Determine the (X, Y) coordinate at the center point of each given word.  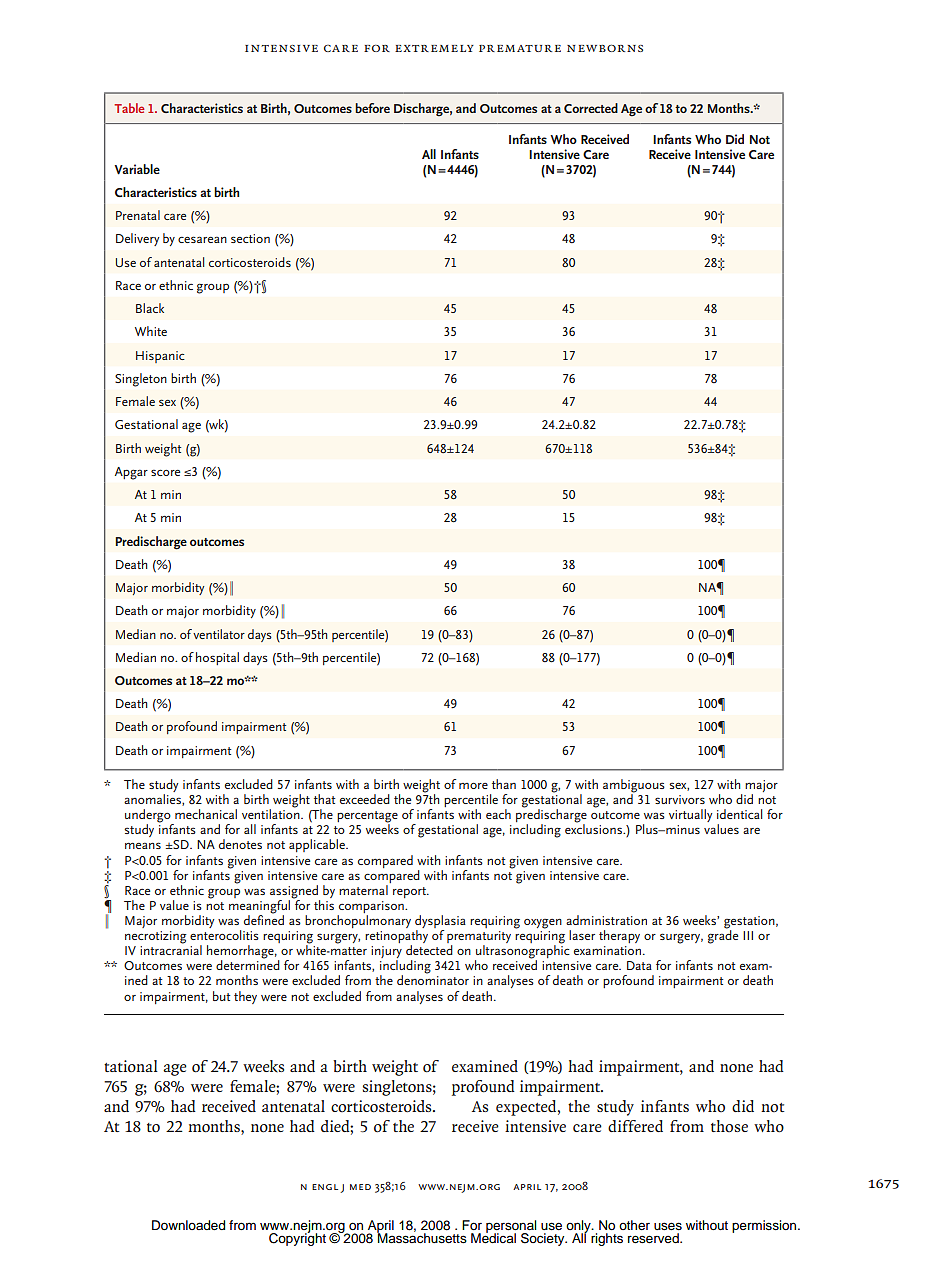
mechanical (206, 814)
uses (668, 1226)
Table (129, 108)
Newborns (605, 48)
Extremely (434, 48)
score (165, 472)
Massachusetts (422, 1237)
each (498, 814)
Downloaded (188, 1225)
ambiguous (634, 787)
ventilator (219, 634)
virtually (690, 815)
